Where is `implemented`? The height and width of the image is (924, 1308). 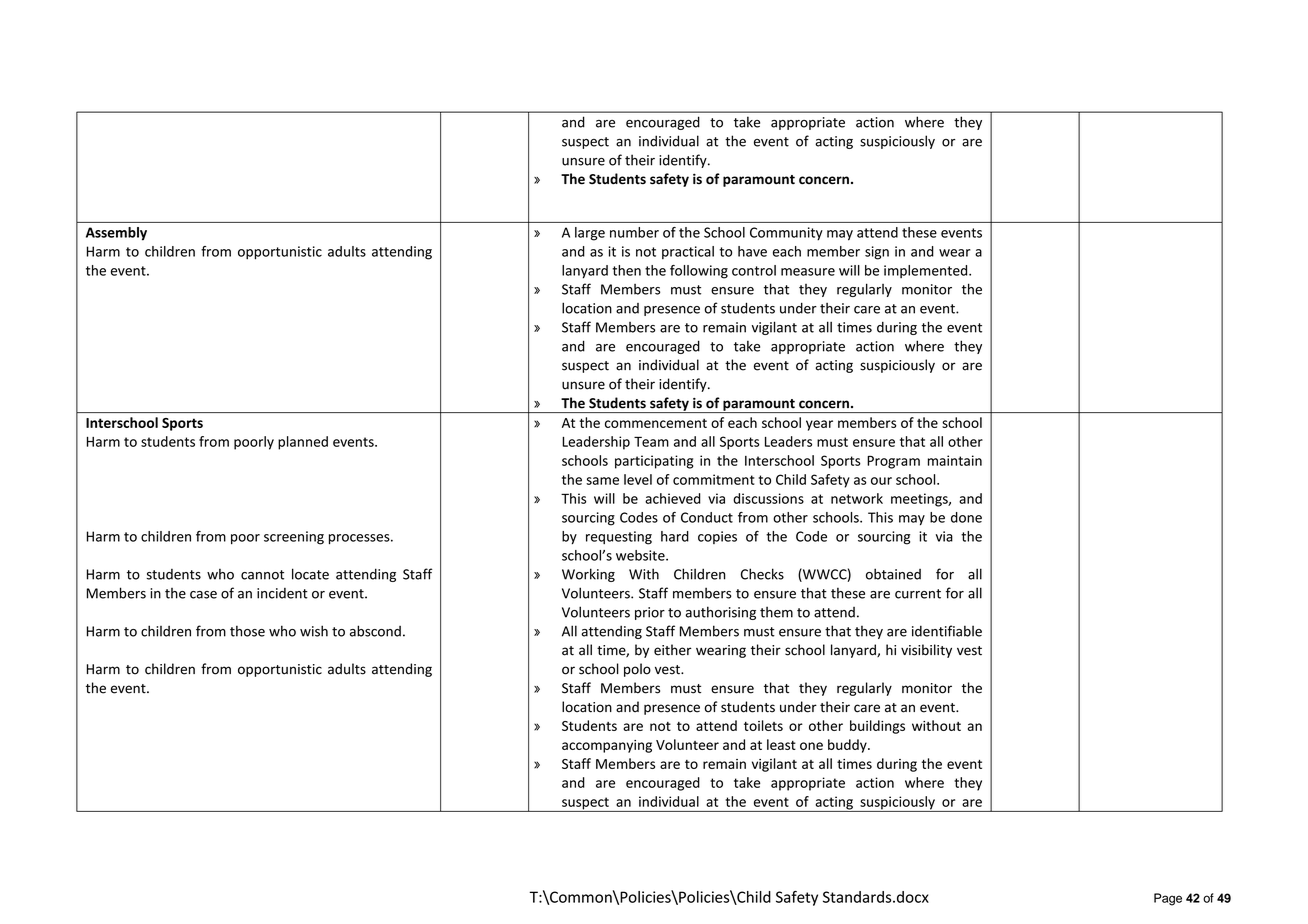 implemented is located at coordinates (927, 271).
